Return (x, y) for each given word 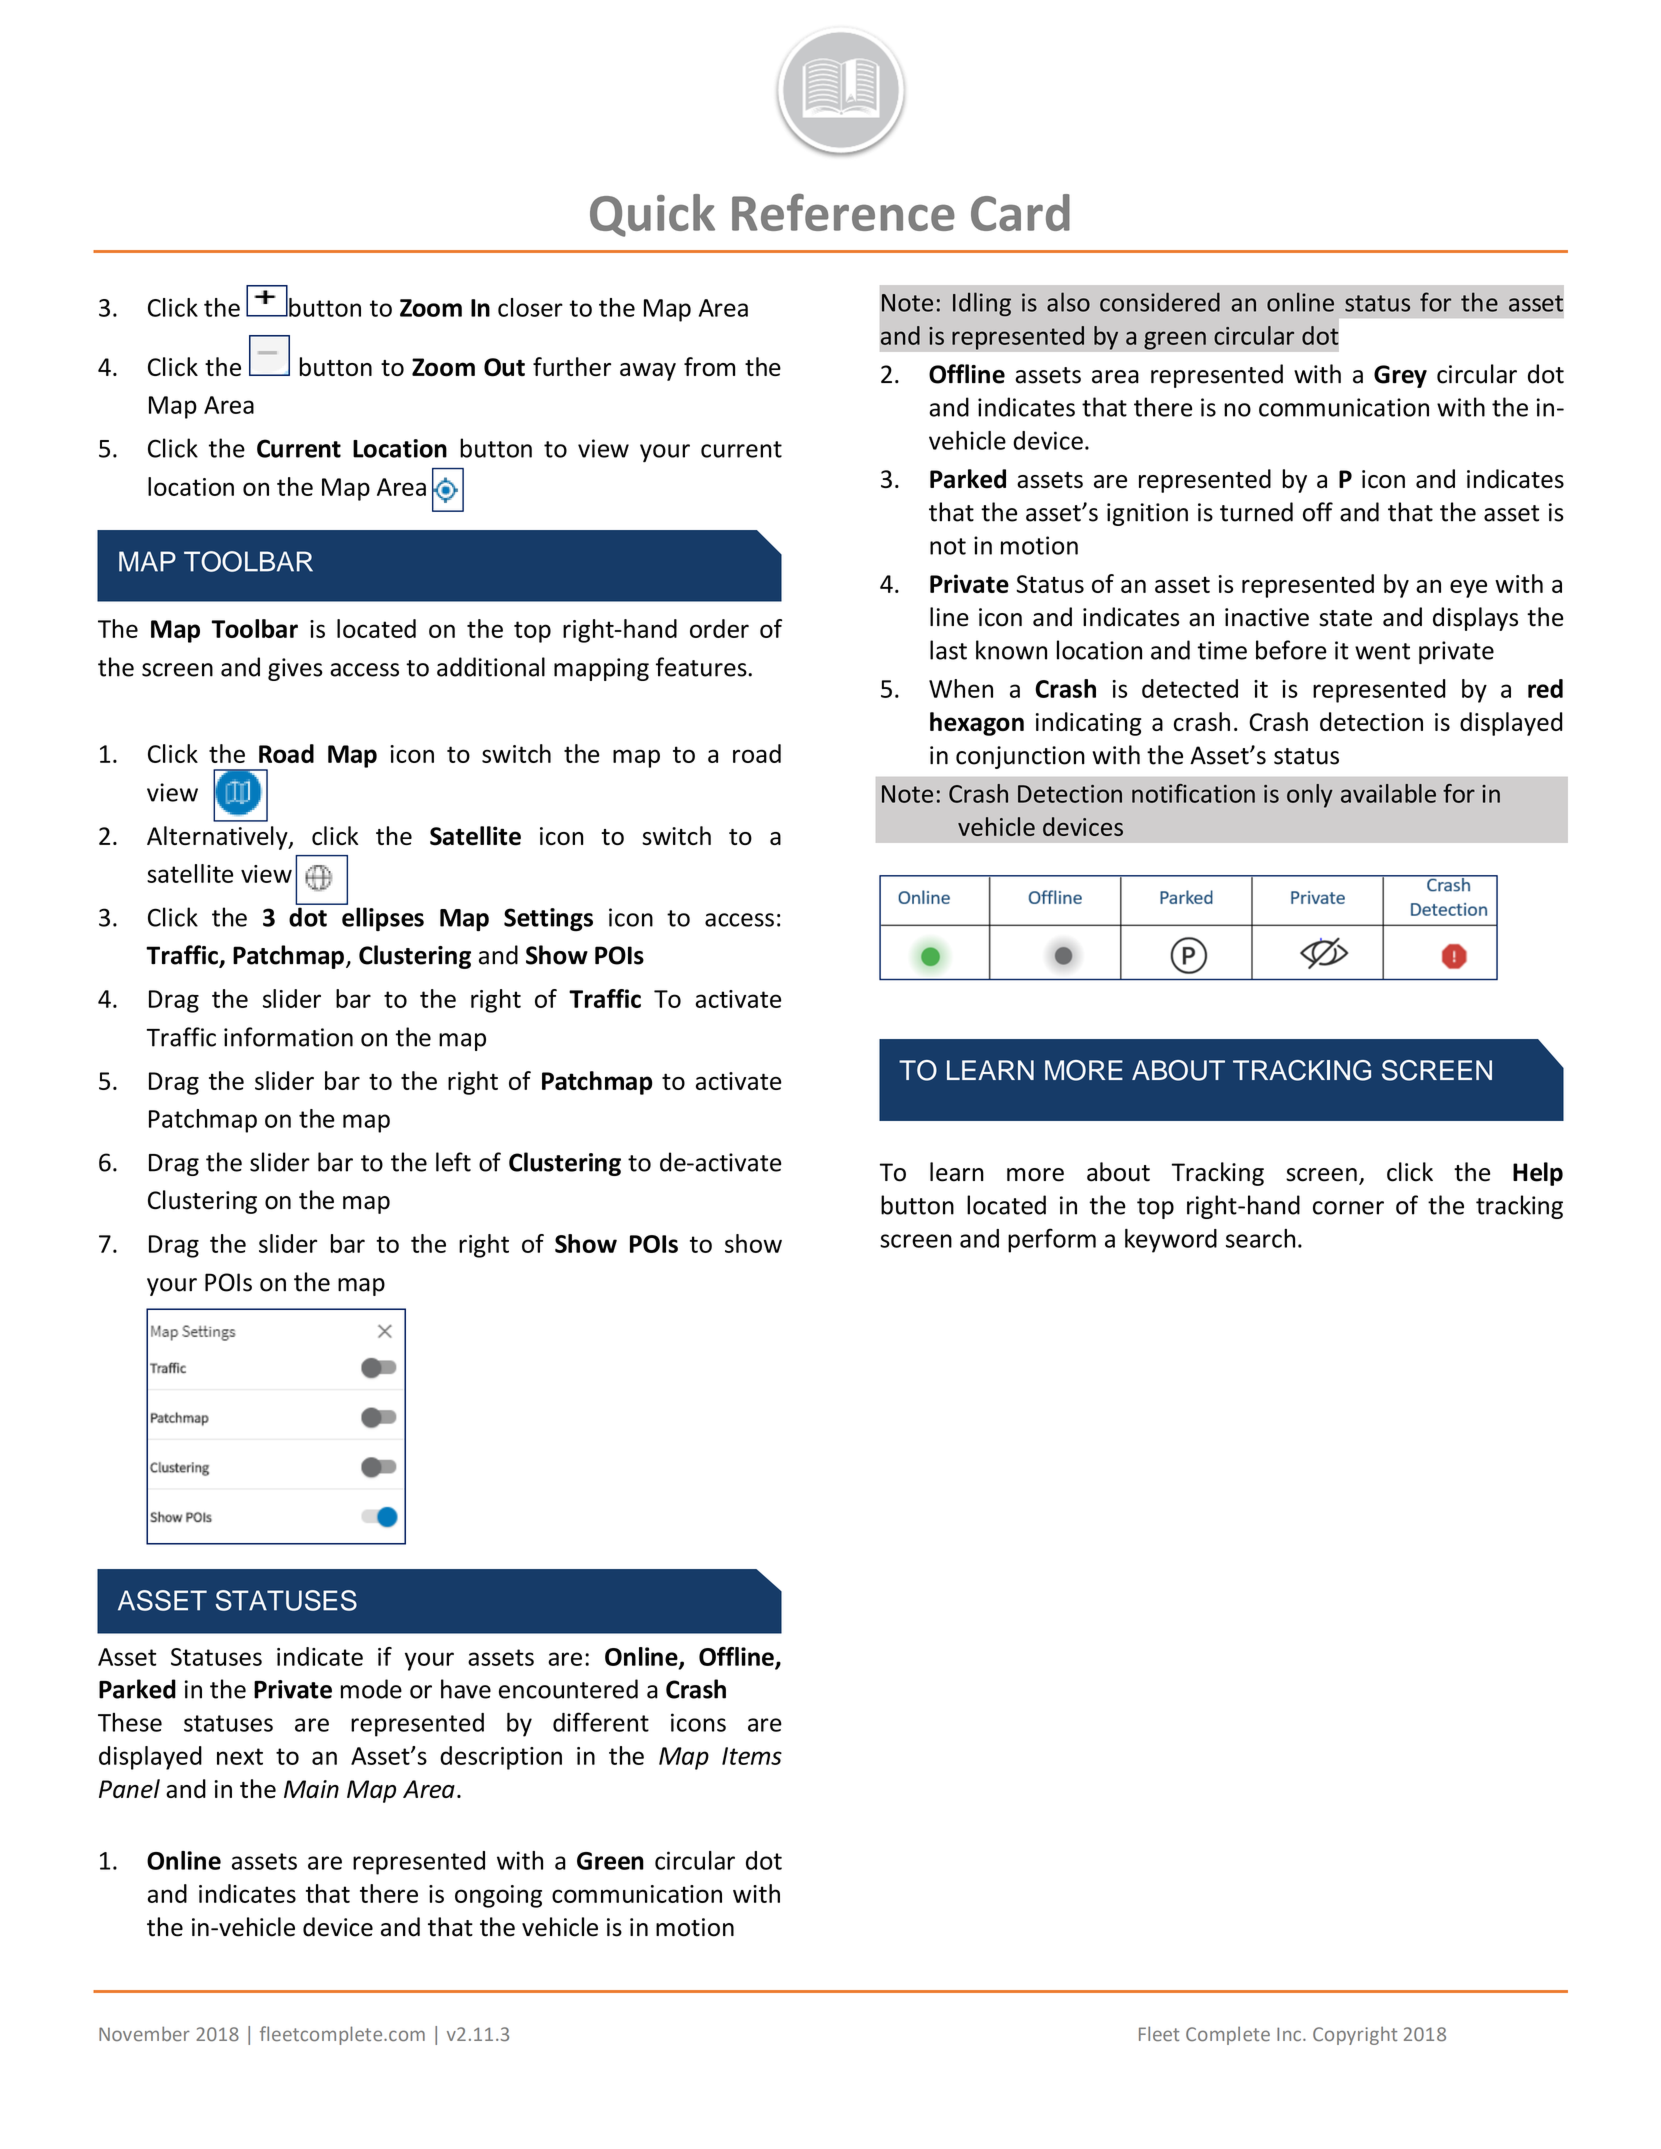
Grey (1400, 376)
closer (530, 307)
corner (1348, 1208)
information (288, 1037)
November (144, 2033)
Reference (843, 212)
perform (1052, 1240)
